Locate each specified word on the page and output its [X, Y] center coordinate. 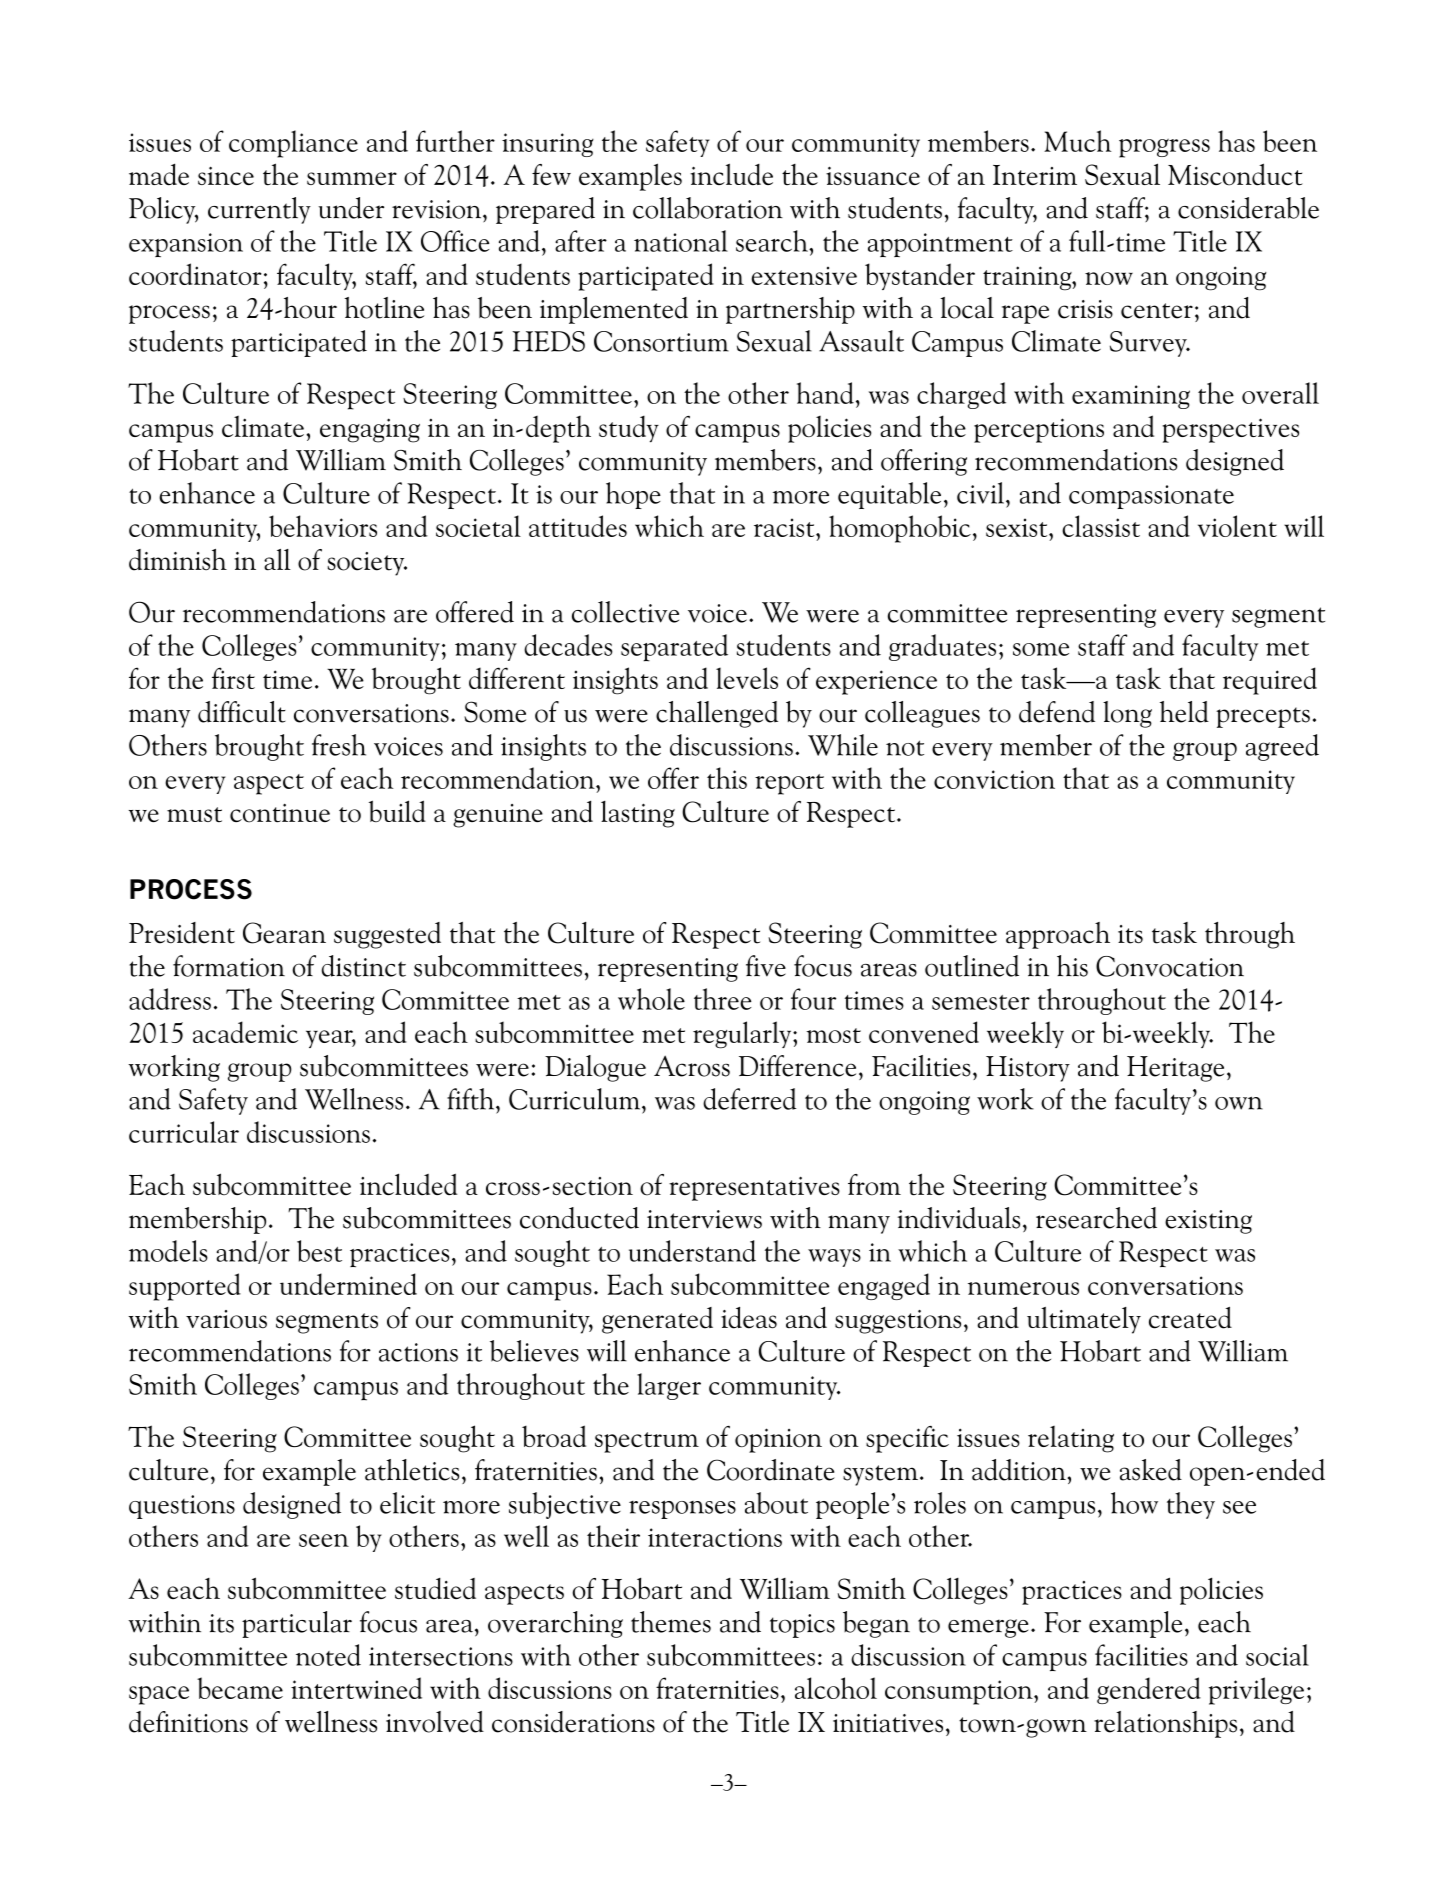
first [233, 678]
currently [259, 210]
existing [1208, 1222]
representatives [754, 1188]
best [319, 1251]
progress [1164, 148]
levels [747, 678]
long [1127, 714]
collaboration [708, 208]
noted [328, 1655]
